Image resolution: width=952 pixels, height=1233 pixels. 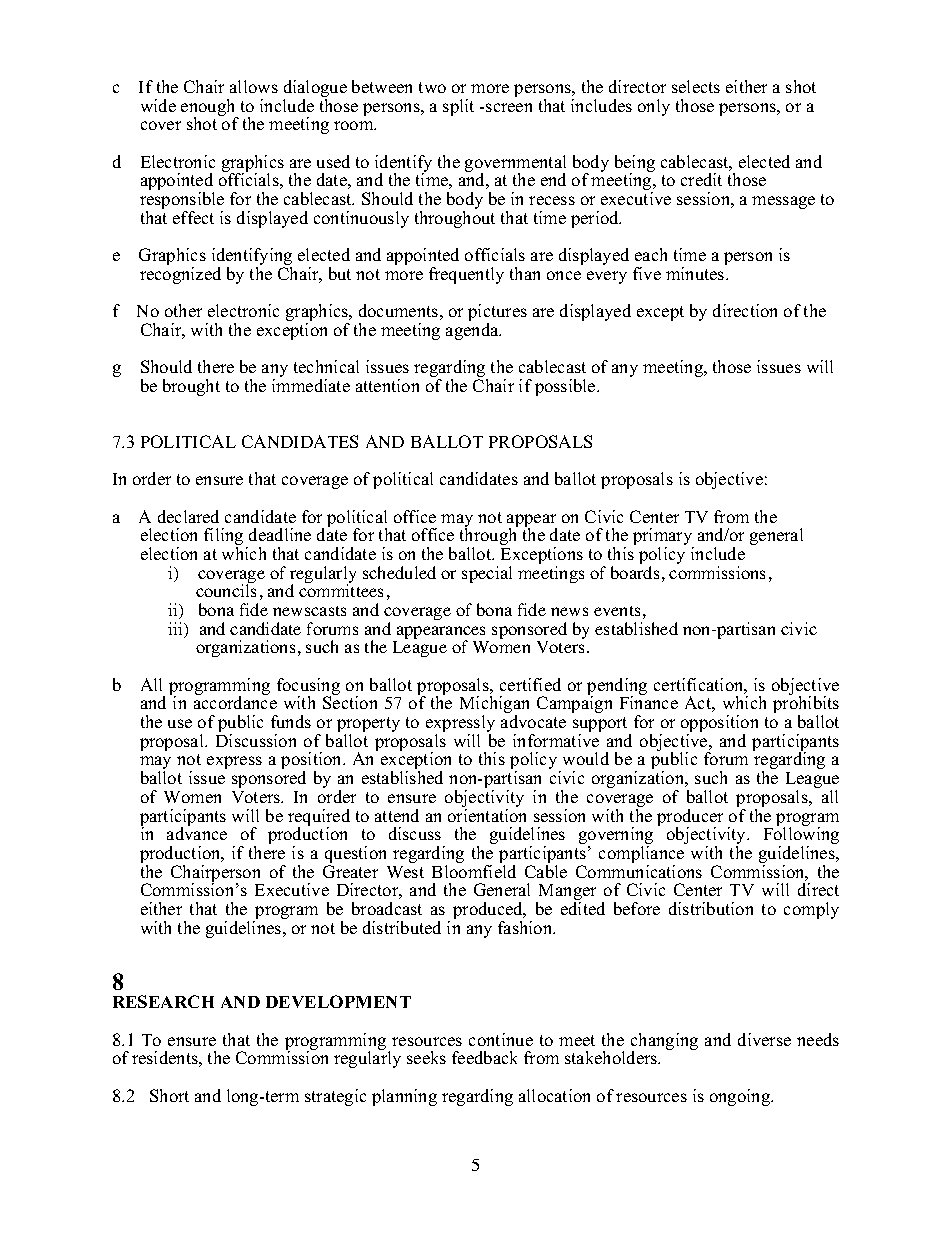 I want to click on agenda, so click(x=473, y=331).
